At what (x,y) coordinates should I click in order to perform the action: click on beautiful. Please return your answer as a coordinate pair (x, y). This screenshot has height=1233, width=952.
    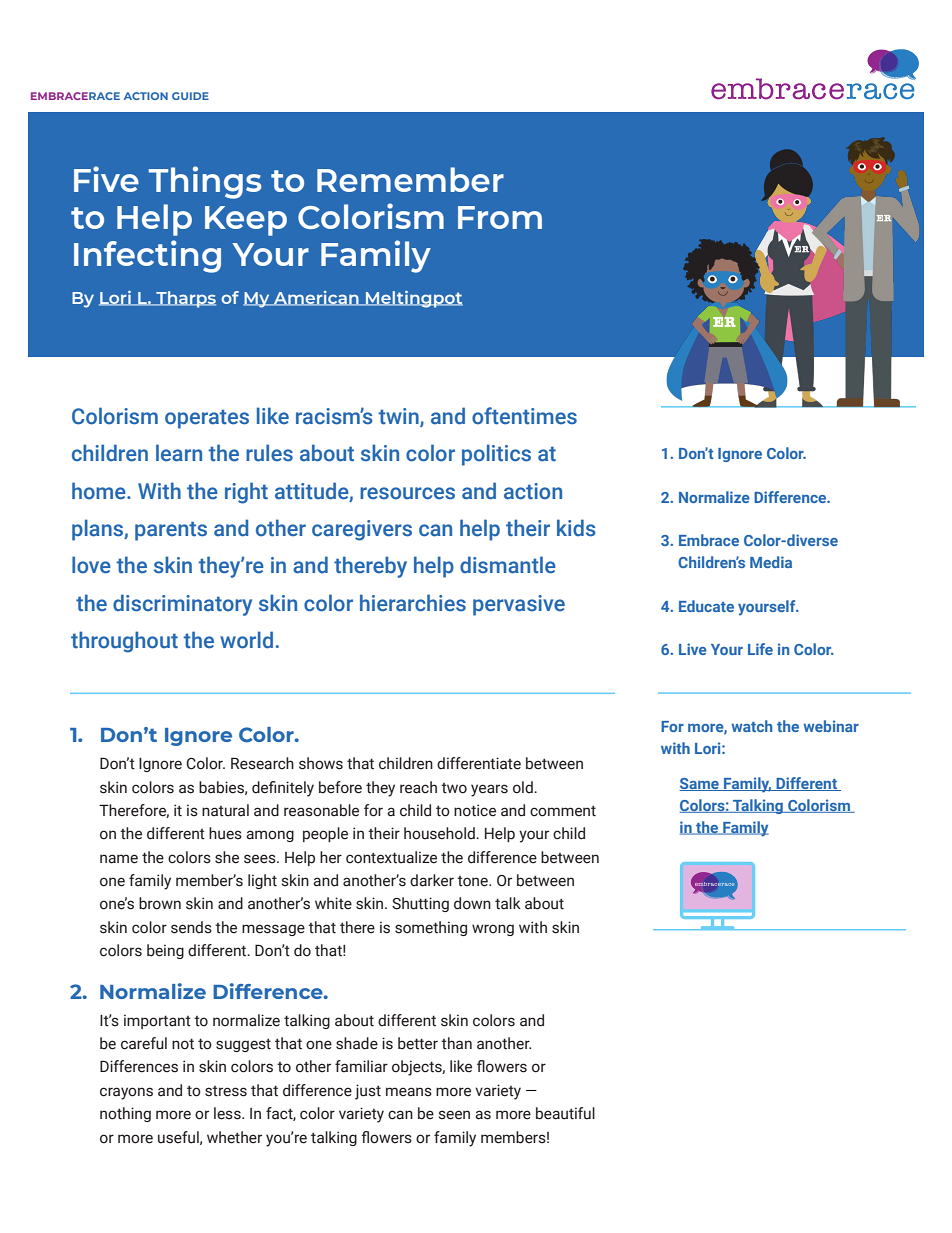
    Looking at the image, I should click on (565, 1113).
